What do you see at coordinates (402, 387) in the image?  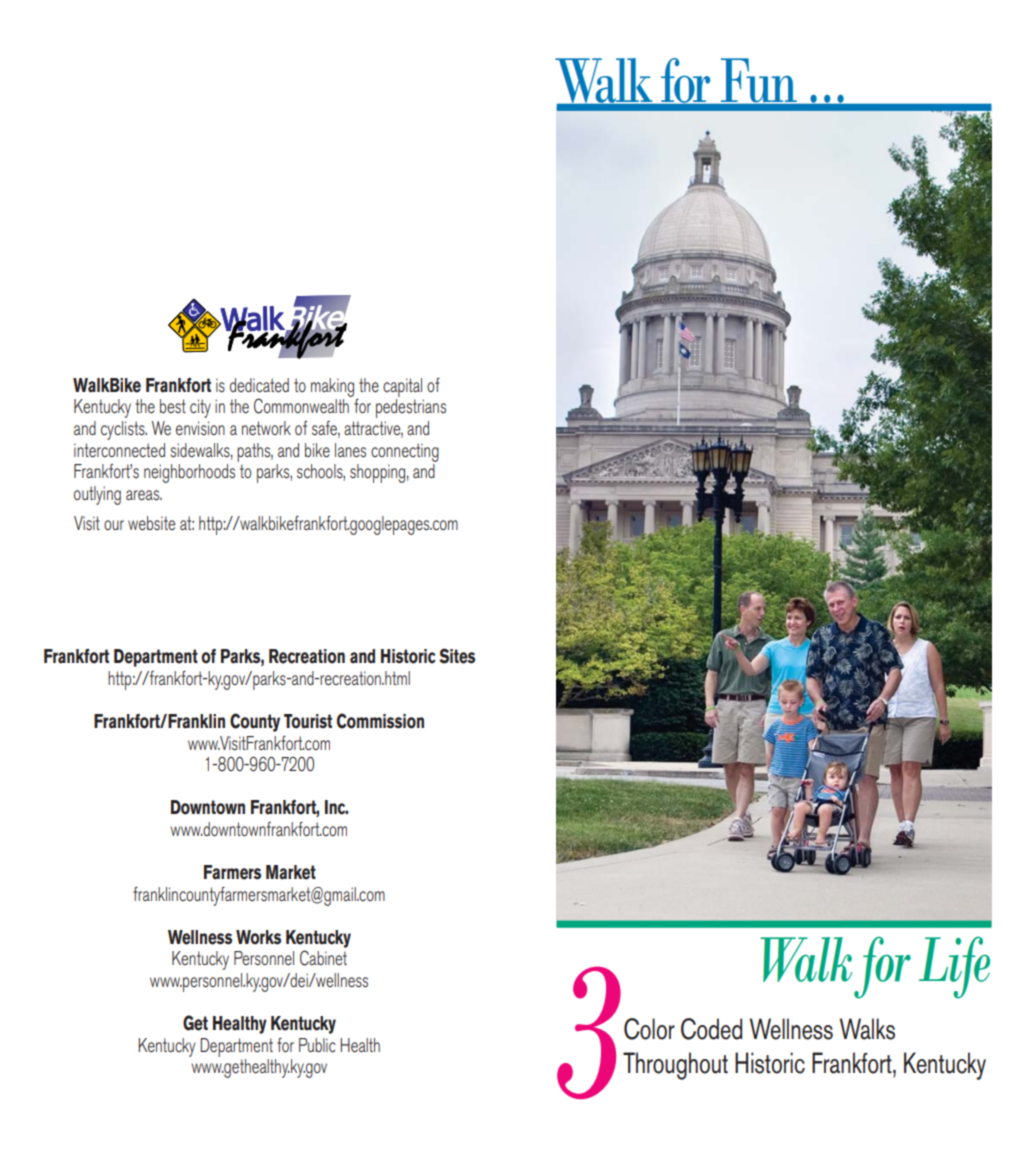 I see `capital` at bounding box center [402, 387].
